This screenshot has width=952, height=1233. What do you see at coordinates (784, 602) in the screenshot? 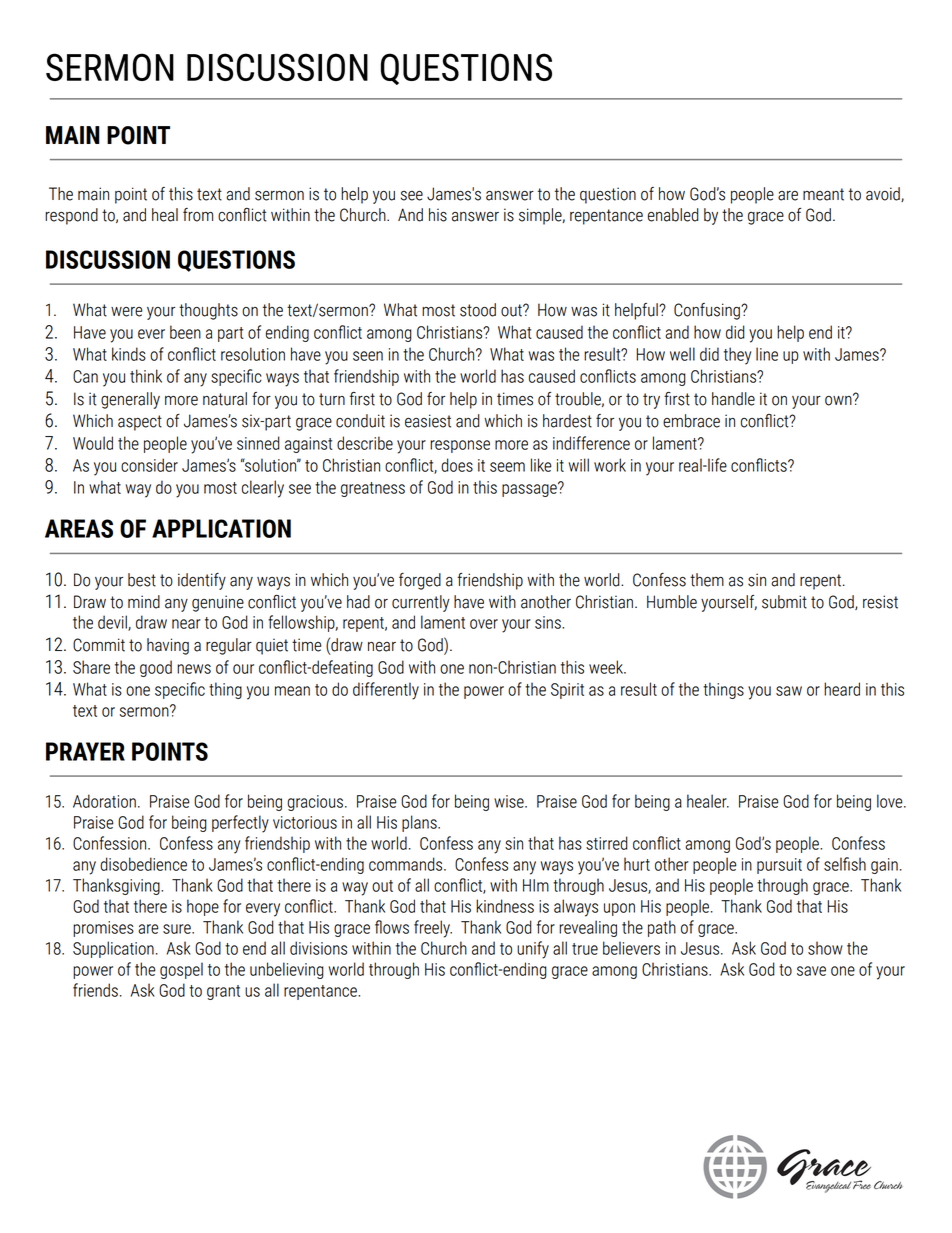
I see `submit` at bounding box center [784, 602].
